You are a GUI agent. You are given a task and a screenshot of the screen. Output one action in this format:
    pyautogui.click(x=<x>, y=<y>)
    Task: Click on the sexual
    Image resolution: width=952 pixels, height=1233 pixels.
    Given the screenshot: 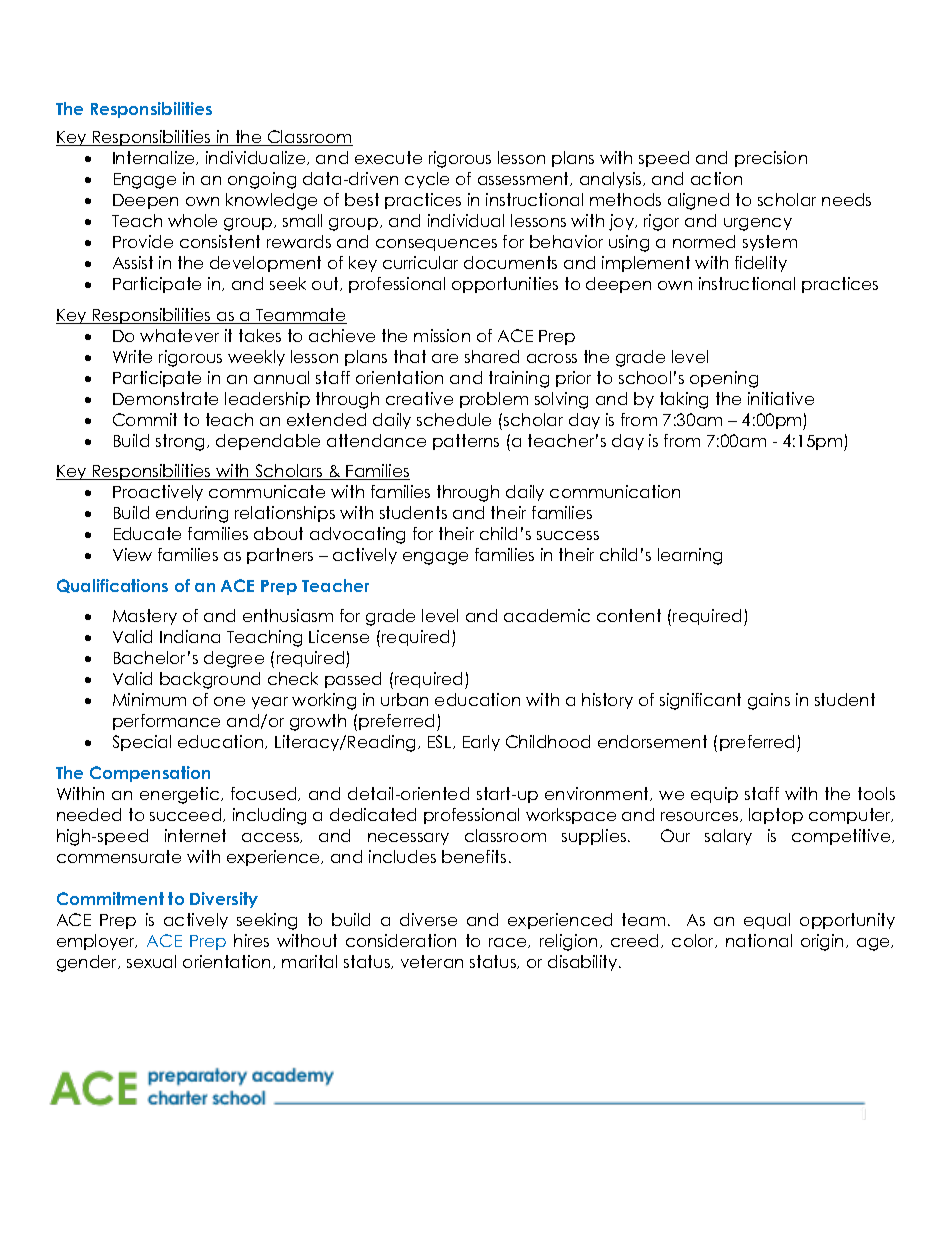 What is the action you would take?
    pyautogui.click(x=151, y=961)
